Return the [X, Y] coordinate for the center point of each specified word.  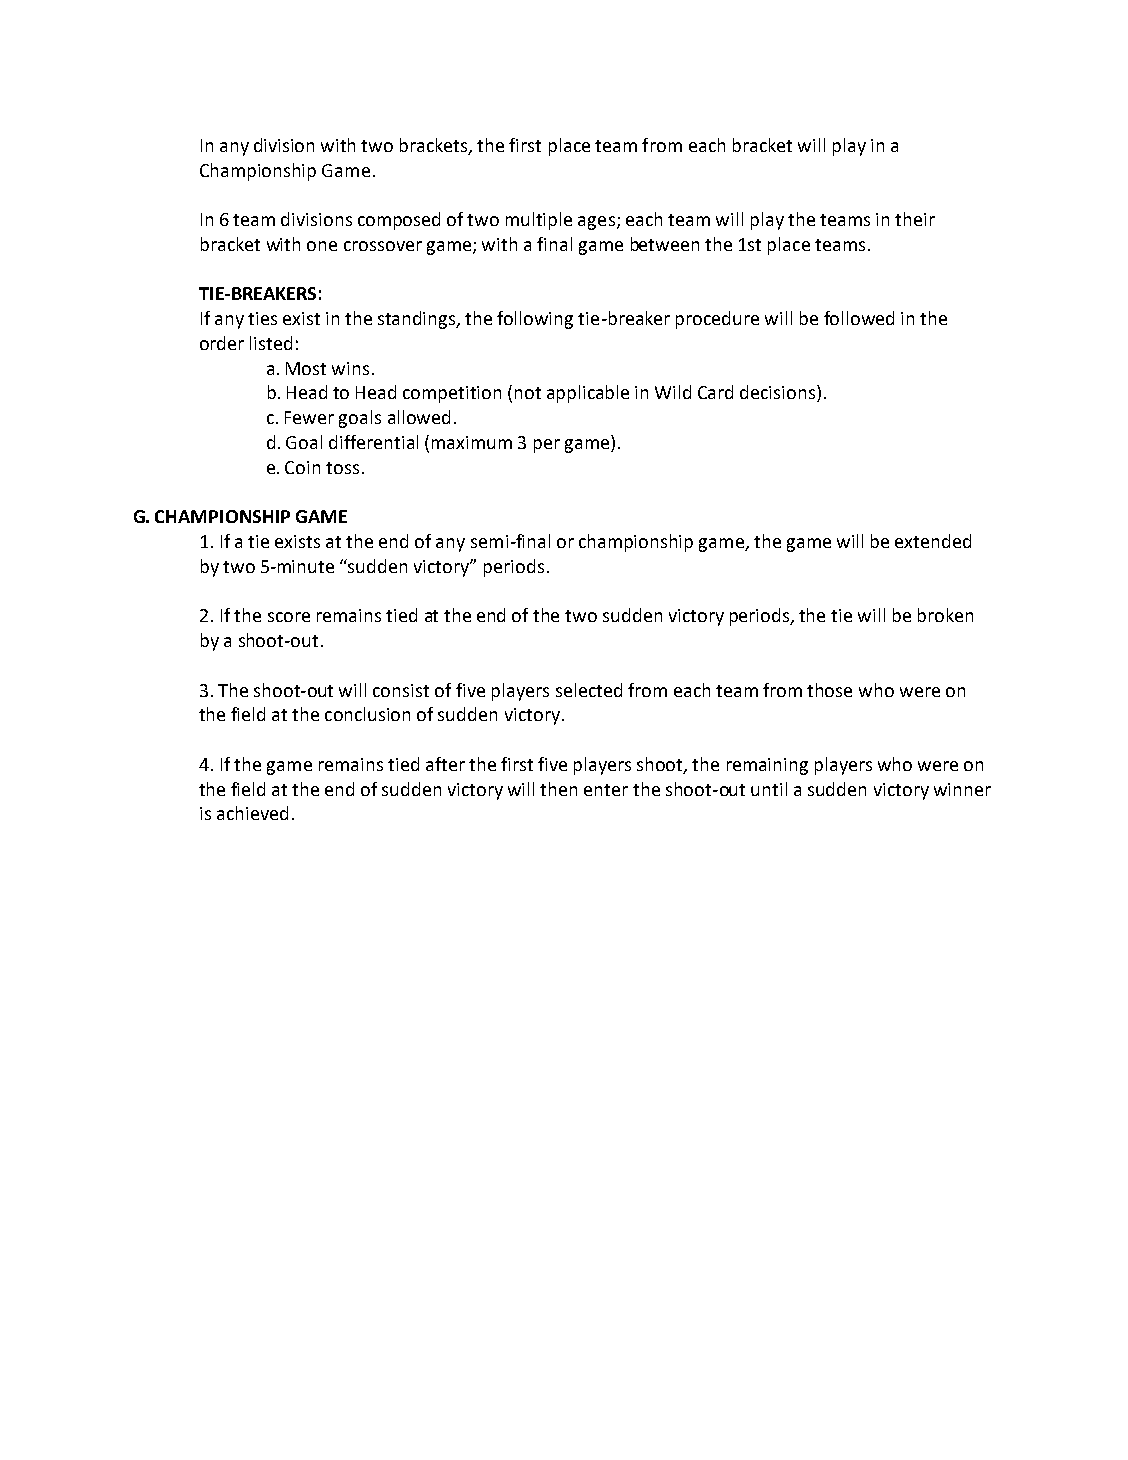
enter [606, 790]
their [915, 219]
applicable [588, 394]
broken [945, 615]
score [289, 617]
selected [589, 690]
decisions [779, 393]
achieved [252, 813]
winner [962, 789]
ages [596, 223]
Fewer [309, 417]
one [322, 246]
